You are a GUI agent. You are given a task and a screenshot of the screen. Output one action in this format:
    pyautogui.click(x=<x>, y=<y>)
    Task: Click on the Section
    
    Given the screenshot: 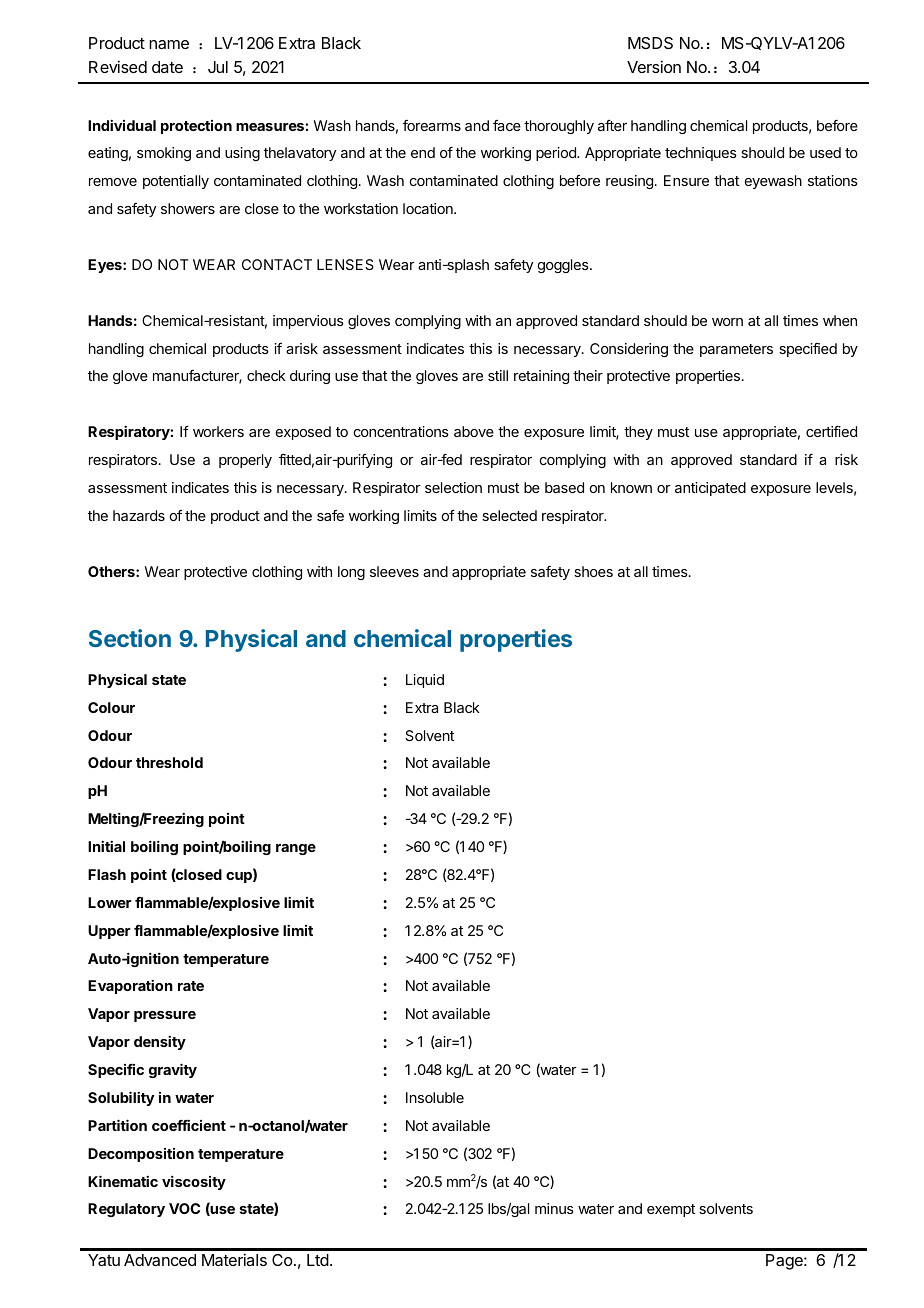 What is the action you would take?
    pyautogui.click(x=130, y=638)
